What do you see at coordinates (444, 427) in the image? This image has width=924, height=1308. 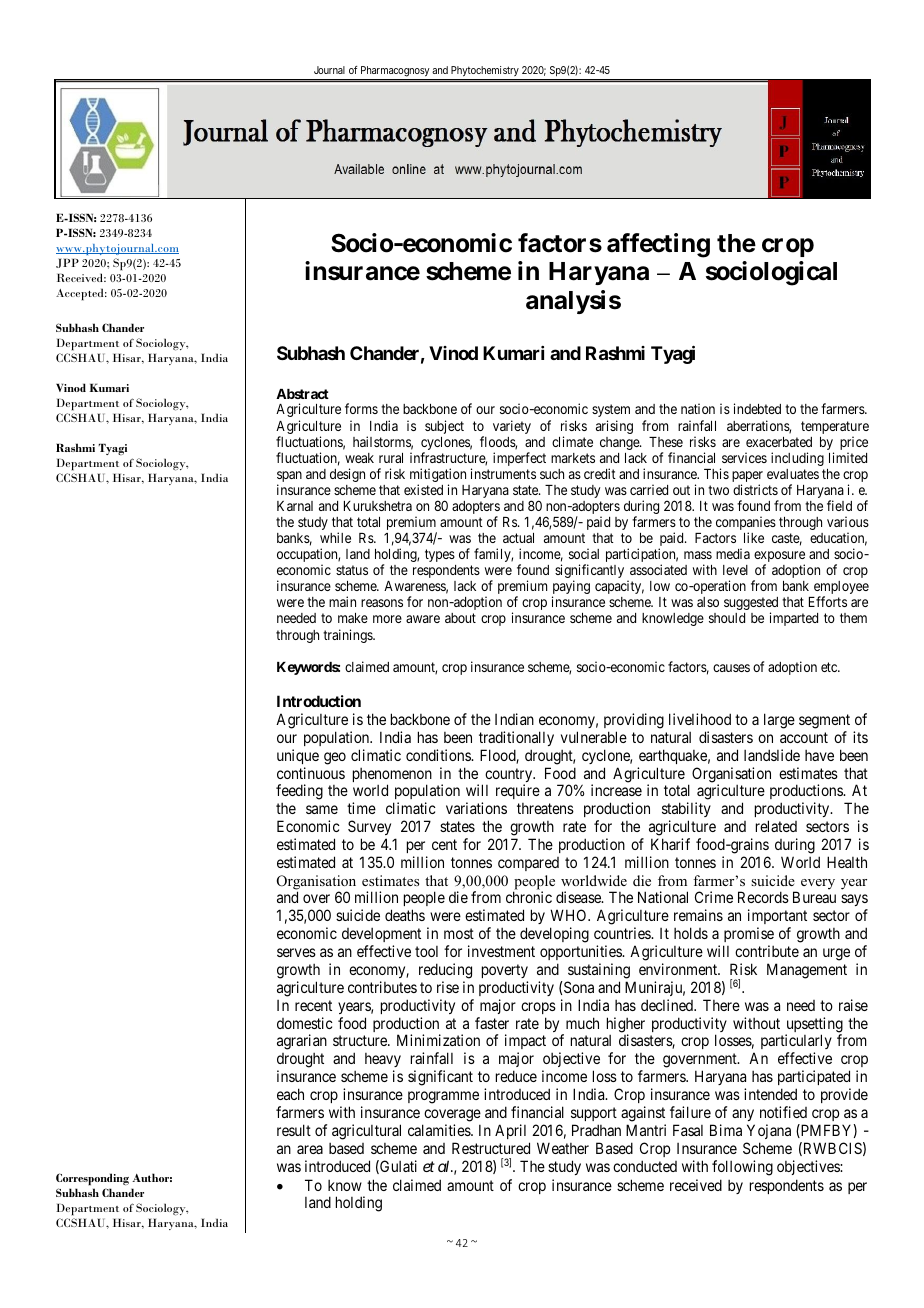 I see `subject` at bounding box center [444, 427].
